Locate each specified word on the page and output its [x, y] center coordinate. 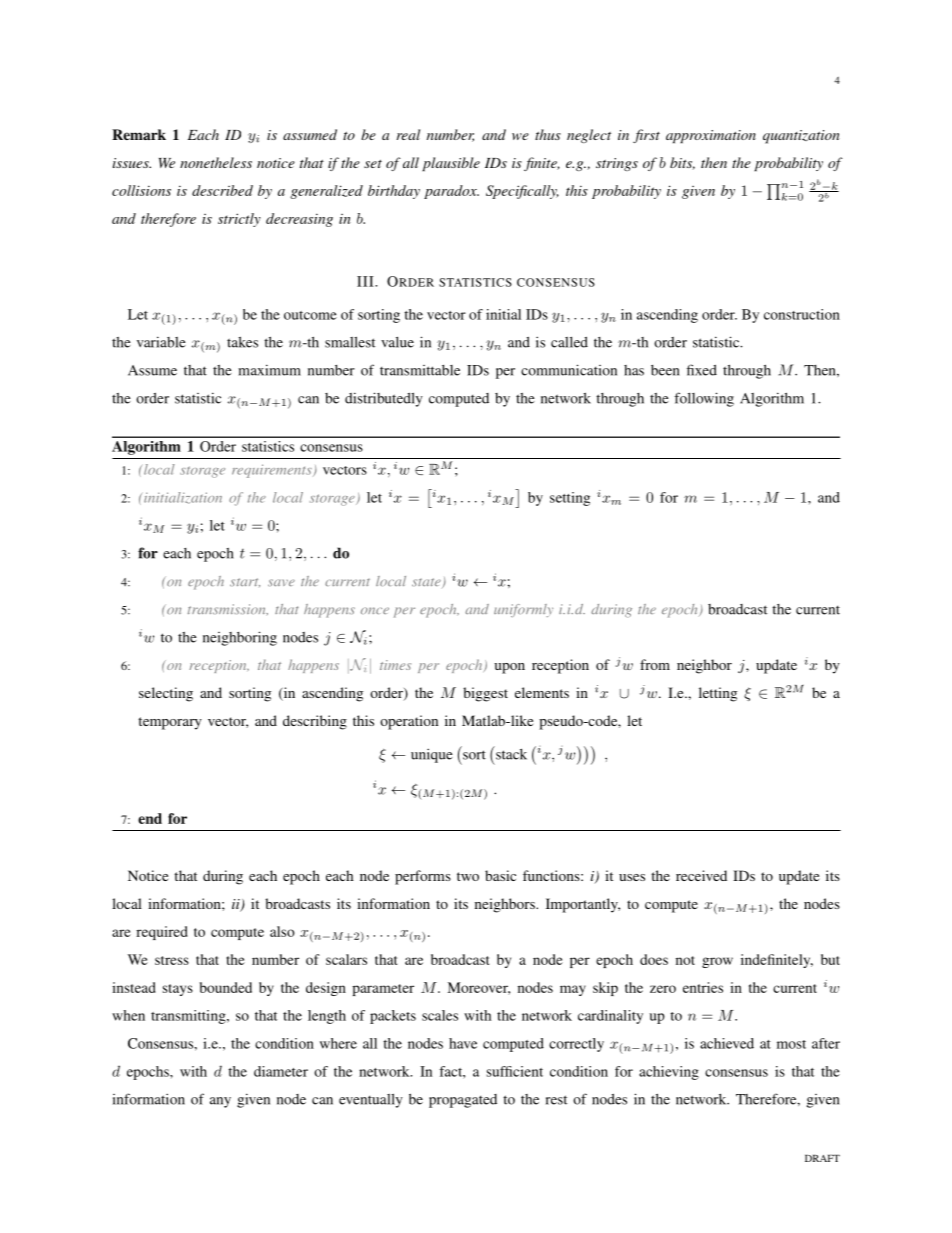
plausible [451, 164]
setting [570, 499]
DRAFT [822, 1158]
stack [510, 753]
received [701, 875]
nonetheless [216, 162]
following [704, 399]
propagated [463, 1101]
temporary [170, 723]
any [220, 1102]
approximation [711, 136]
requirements [273, 471]
